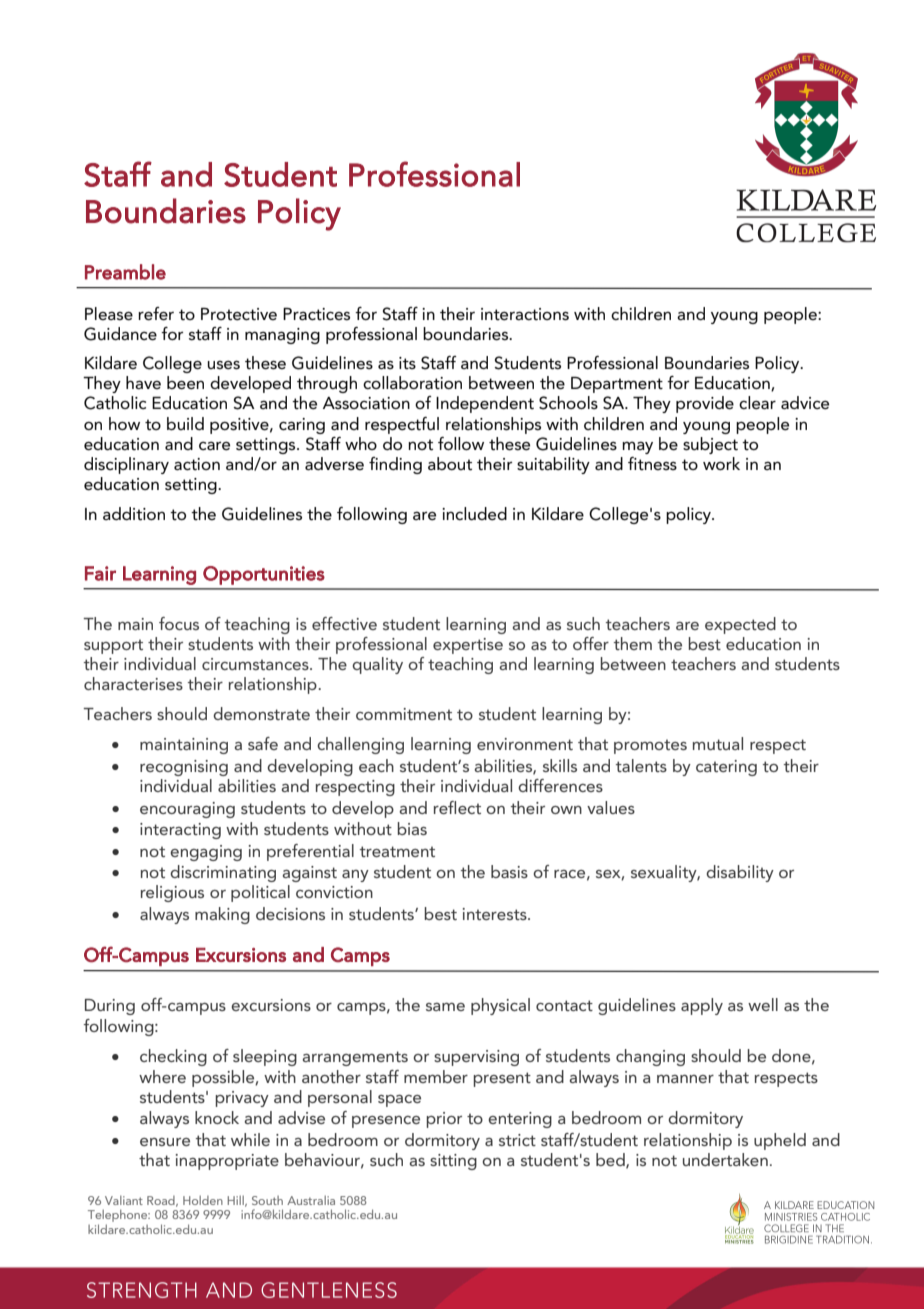 The height and width of the document is (1309, 924). I want to click on sitting, so click(453, 1162).
